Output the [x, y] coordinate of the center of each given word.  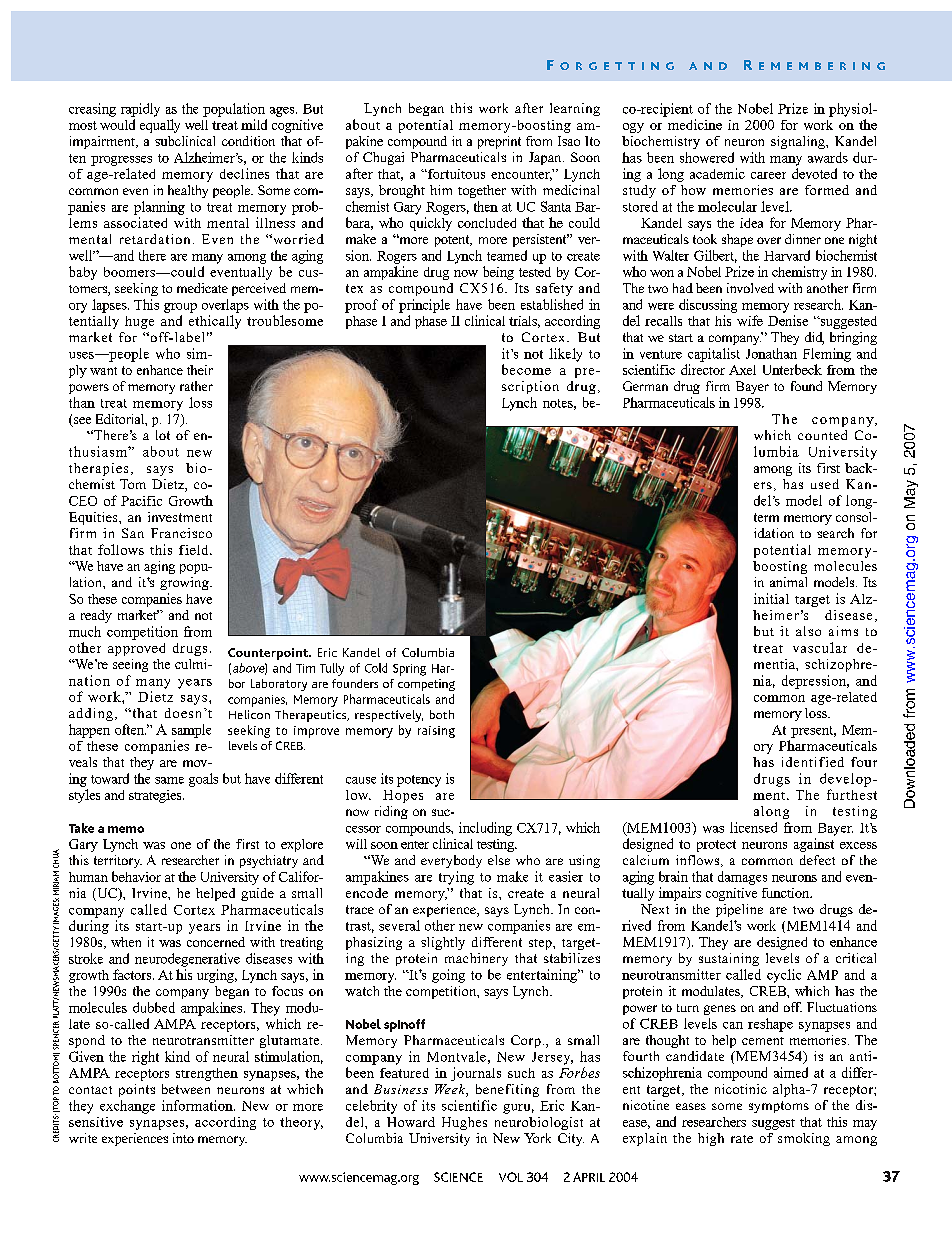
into [183, 1138]
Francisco [181, 533]
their [200, 370]
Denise [788, 320]
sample [191, 731]
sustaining [729, 959]
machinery [476, 959]
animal [788, 582]
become [526, 369]
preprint [499, 142]
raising [436, 732]
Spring [409, 670]
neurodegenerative [187, 960]
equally [160, 126]
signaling [799, 142]
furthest [852, 794]
